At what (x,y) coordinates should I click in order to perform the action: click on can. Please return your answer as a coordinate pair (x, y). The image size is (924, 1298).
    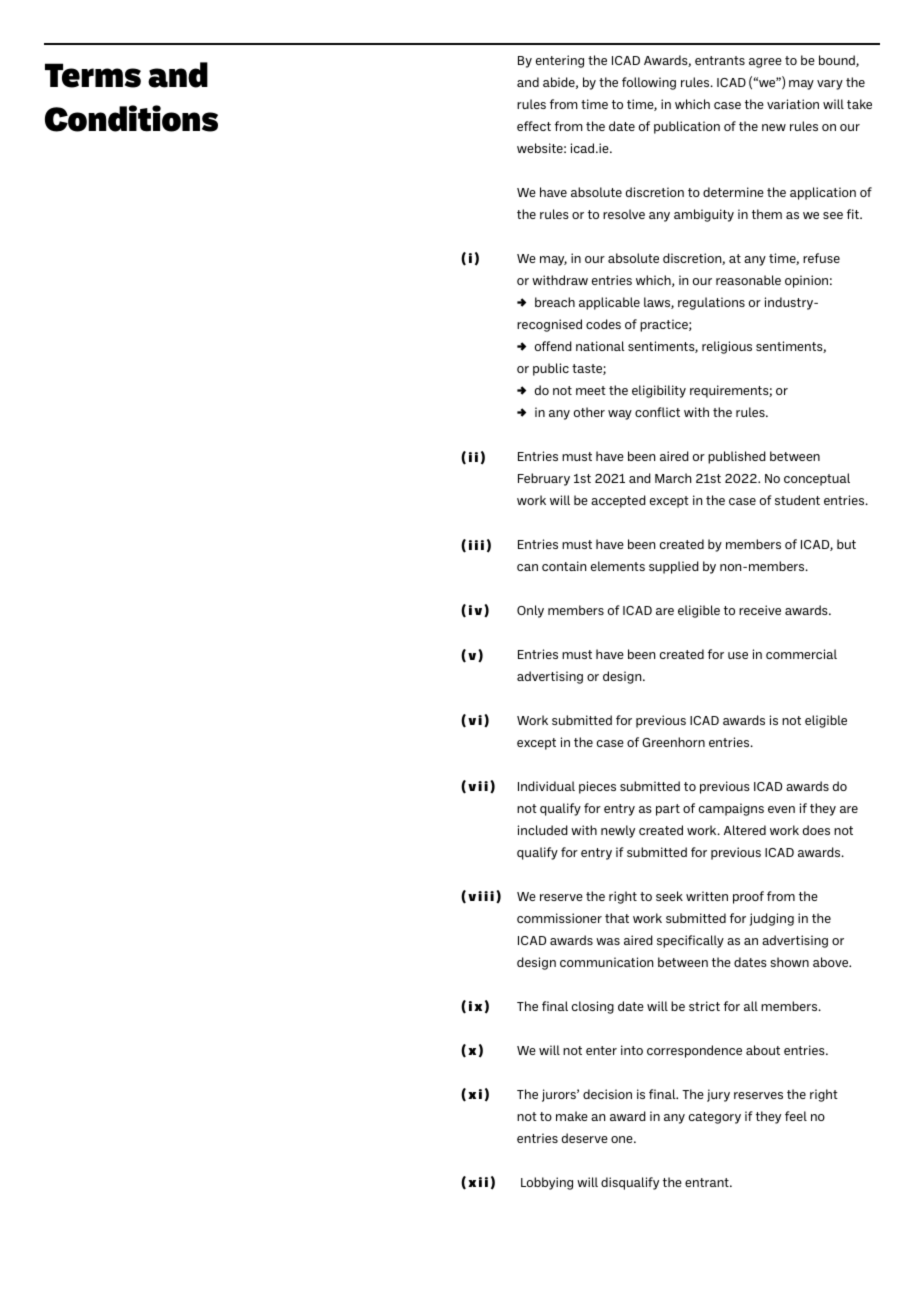
    Looking at the image, I should click on (527, 567).
